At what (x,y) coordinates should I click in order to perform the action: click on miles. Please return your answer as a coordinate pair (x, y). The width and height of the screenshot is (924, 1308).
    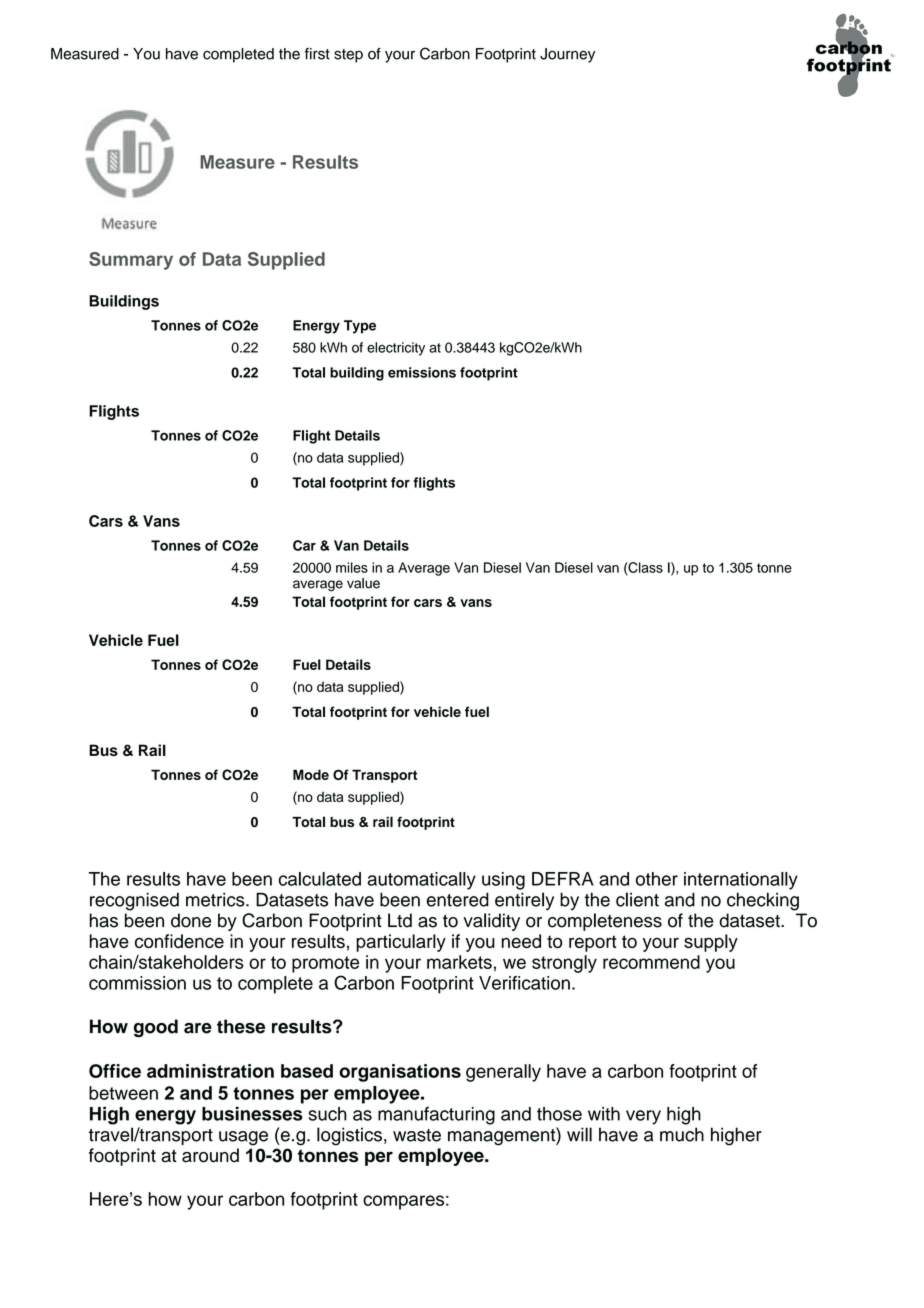
    Looking at the image, I should click on (352, 567).
